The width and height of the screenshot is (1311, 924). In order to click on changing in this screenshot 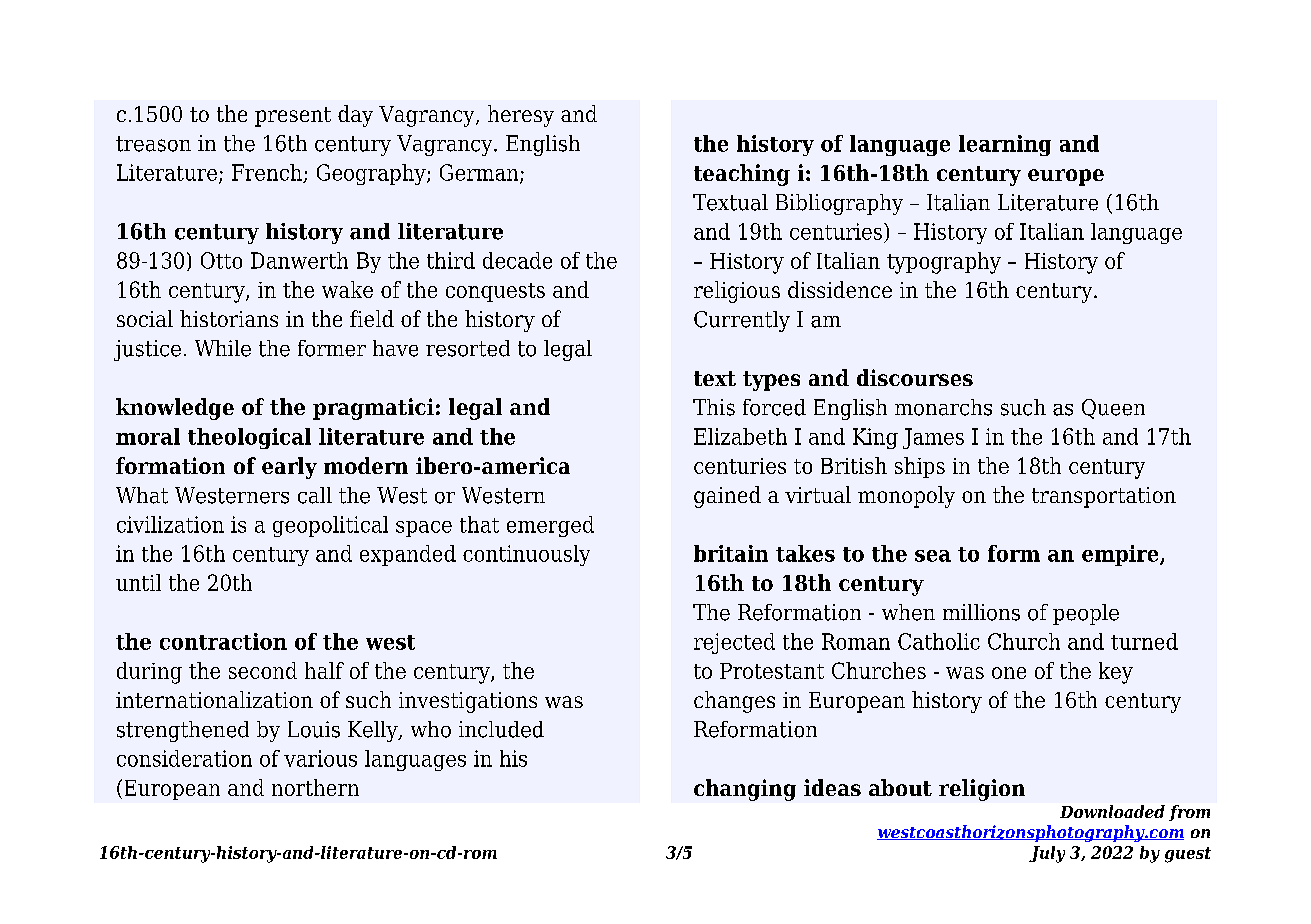, I will do `click(745, 790)`.
